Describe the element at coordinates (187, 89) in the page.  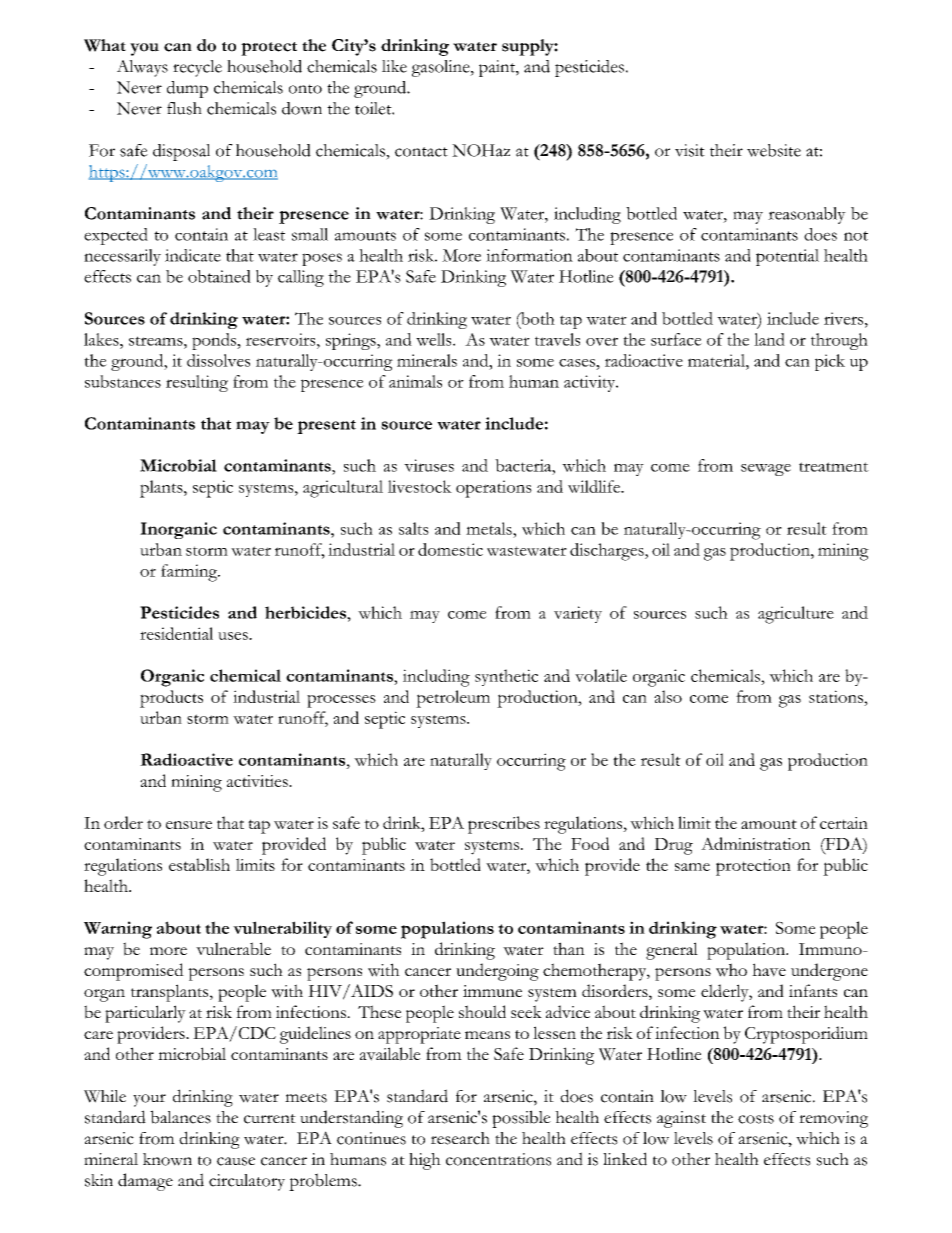
I see `dump` at that location.
